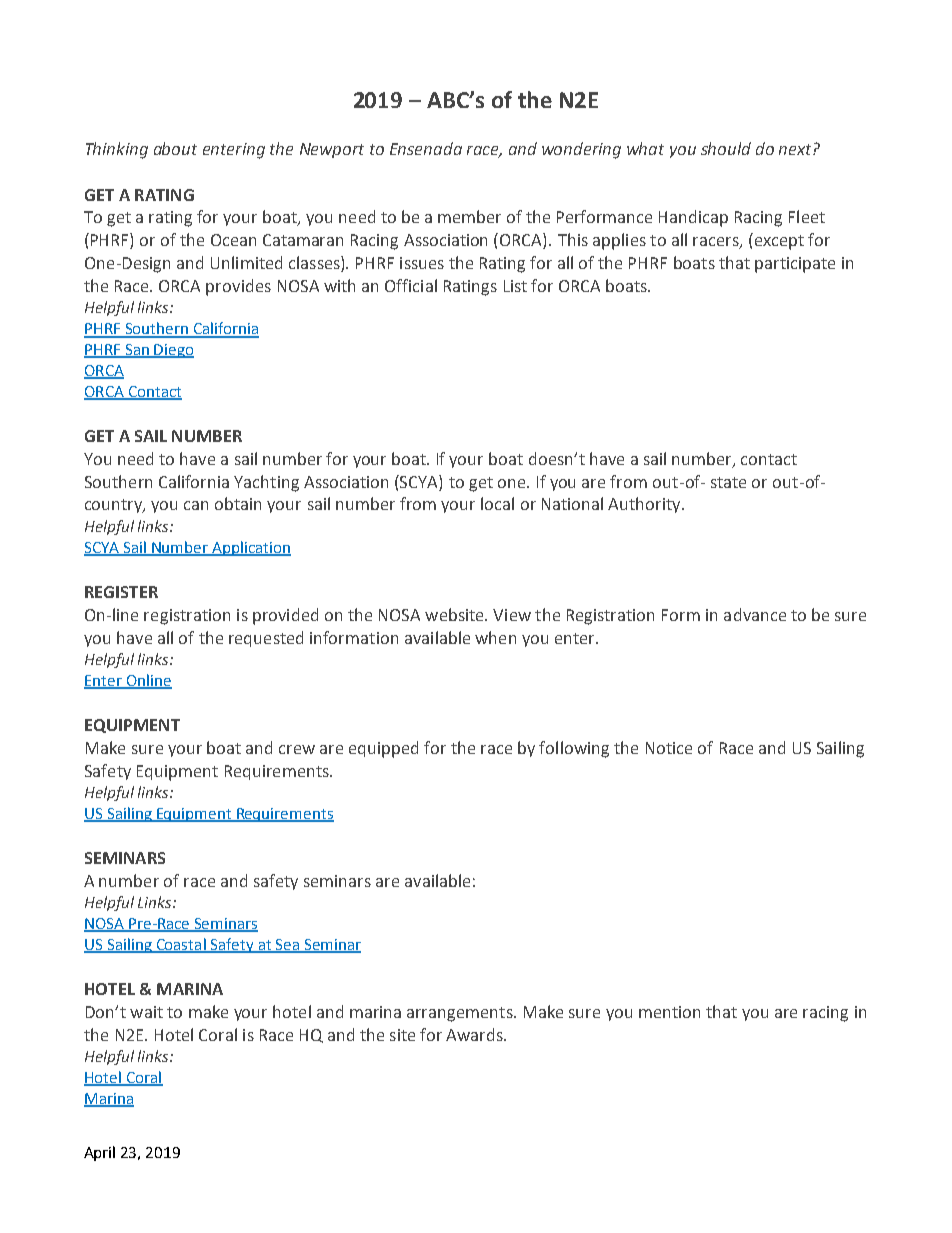 The height and width of the screenshot is (1233, 952). What do you see at coordinates (461, 1014) in the screenshot?
I see `arrangements` at bounding box center [461, 1014].
